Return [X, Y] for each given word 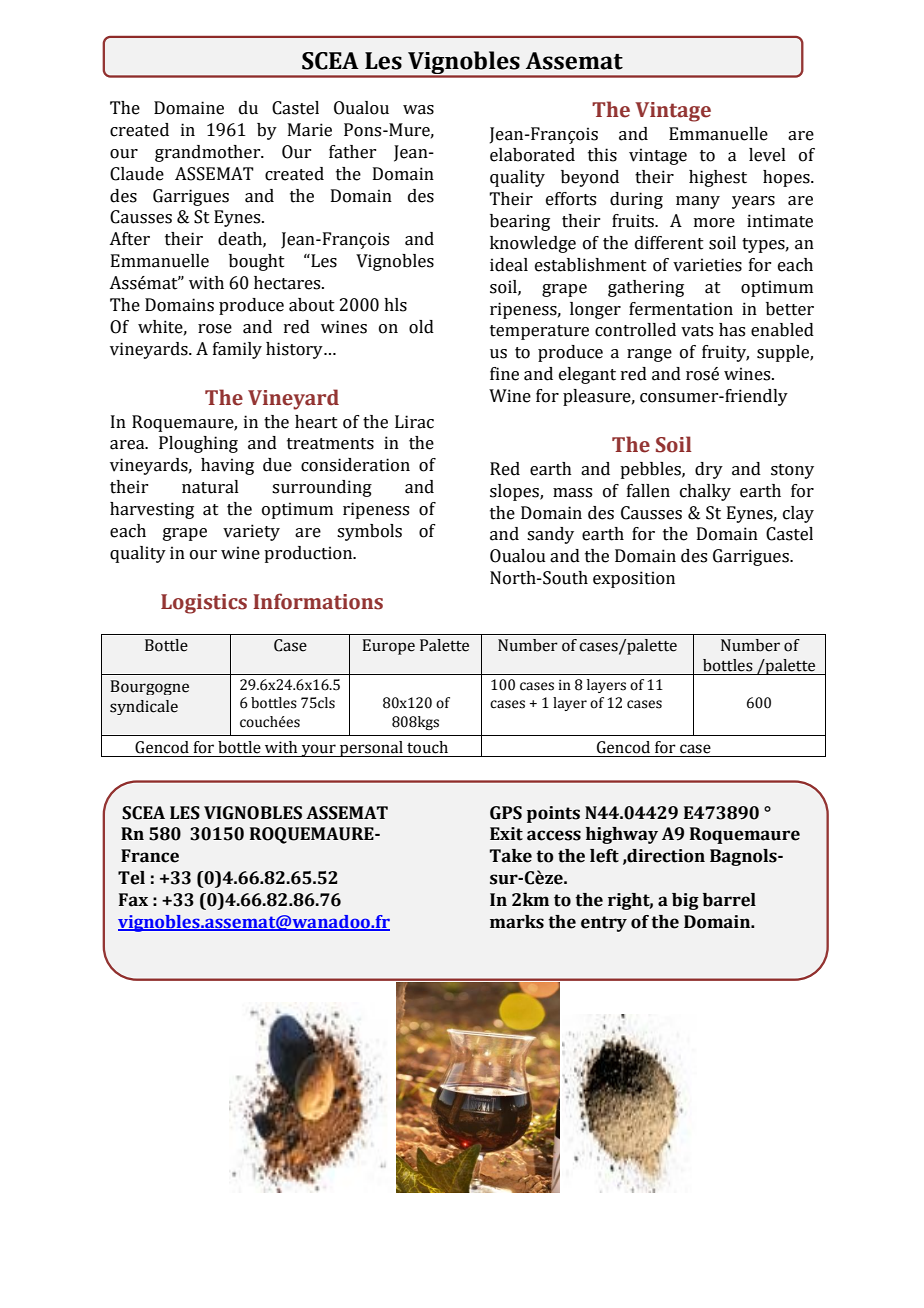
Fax [133, 900]
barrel [729, 900]
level [767, 155]
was [418, 110]
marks [517, 922]
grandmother [209, 153]
